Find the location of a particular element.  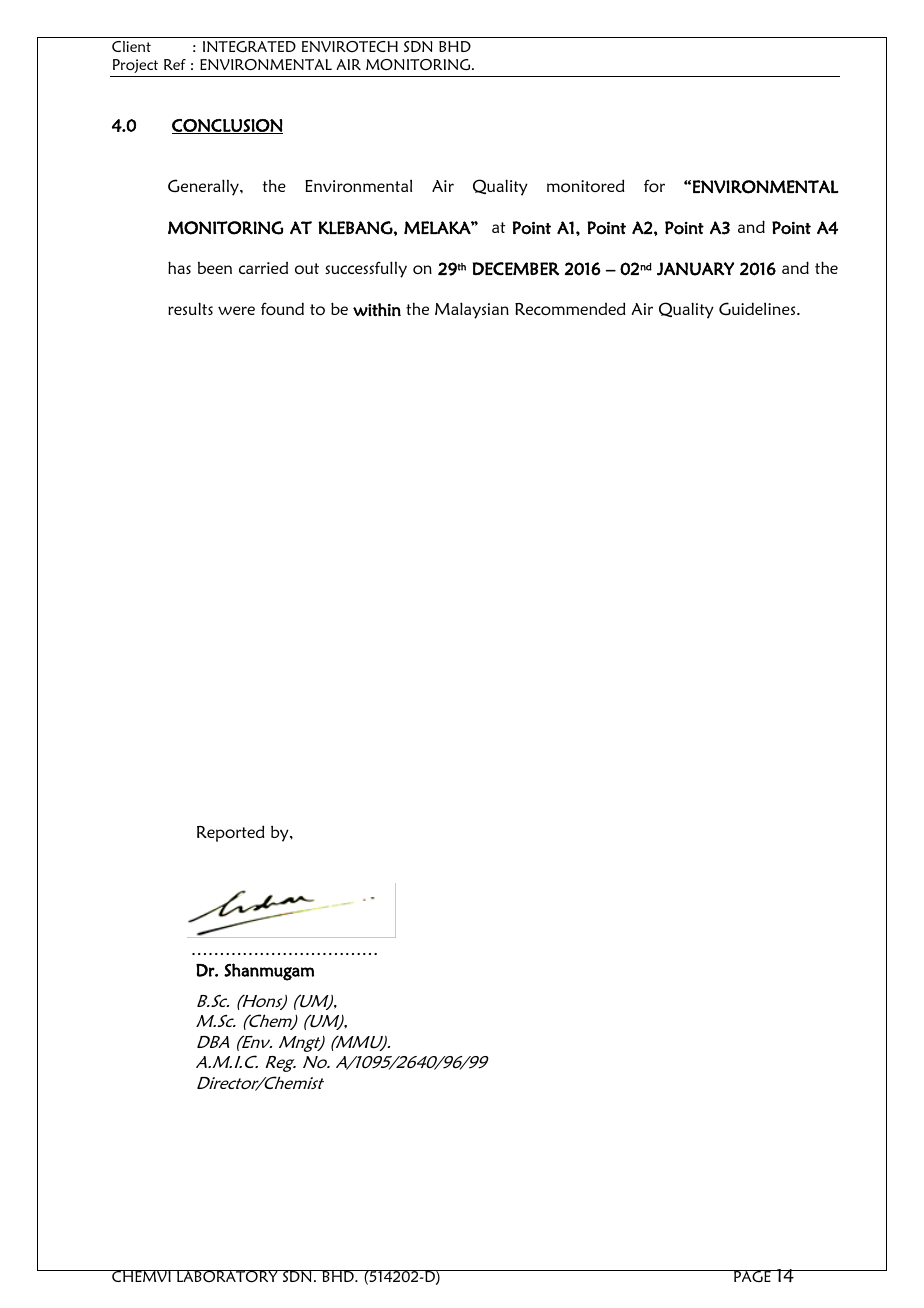

were is located at coordinates (236, 310).
